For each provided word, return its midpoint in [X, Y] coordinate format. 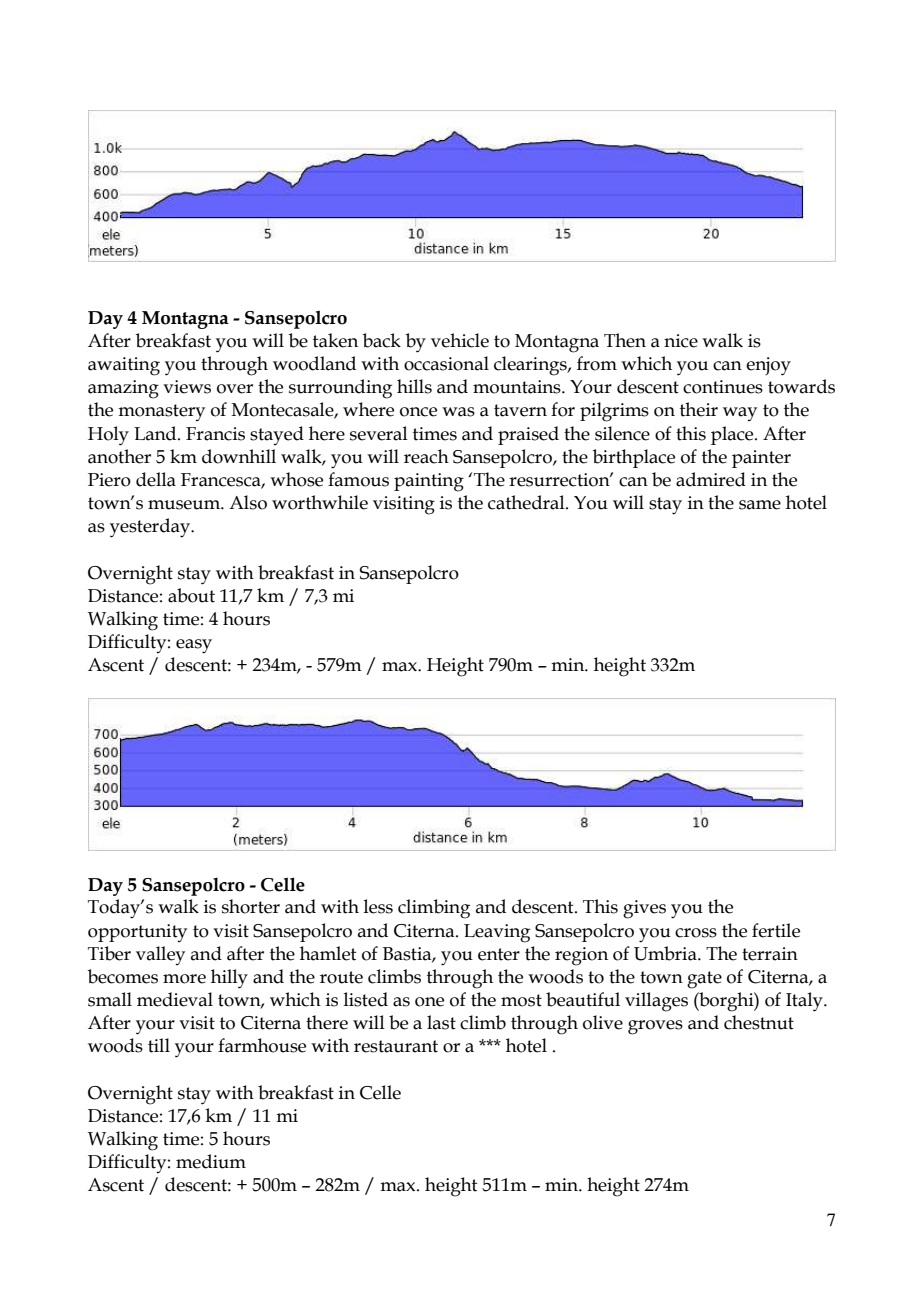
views [187, 387]
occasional [446, 363]
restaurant [396, 1046]
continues [723, 387]
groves [655, 1027]
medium [211, 1161]
